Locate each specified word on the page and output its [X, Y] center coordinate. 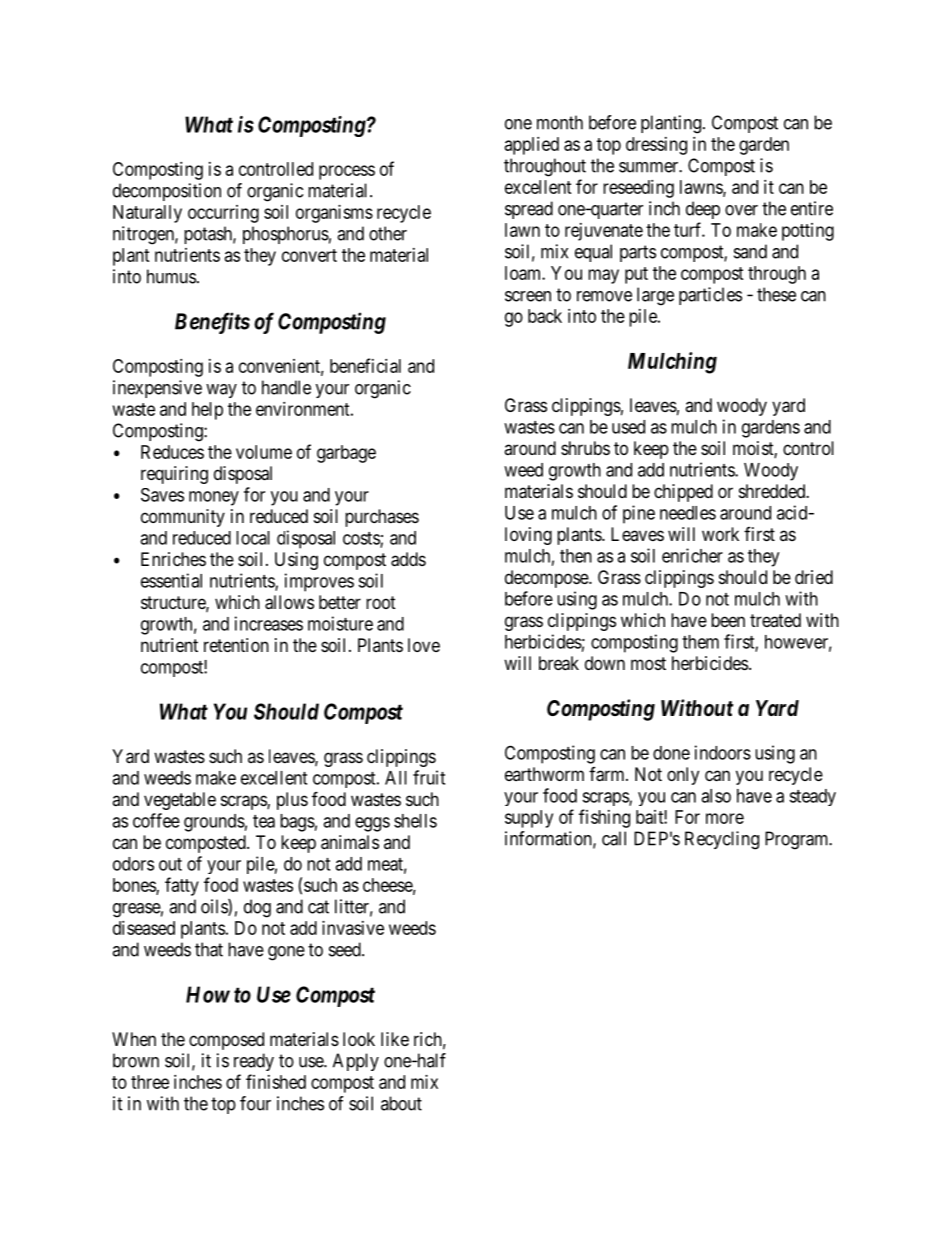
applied [532, 146]
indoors [723, 752]
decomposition [167, 192]
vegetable [180, 801]
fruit [429, 777]
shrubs [585, 448]
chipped [683, 493]
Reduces [172, 452]
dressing [656, 146]
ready [254, 1062]
